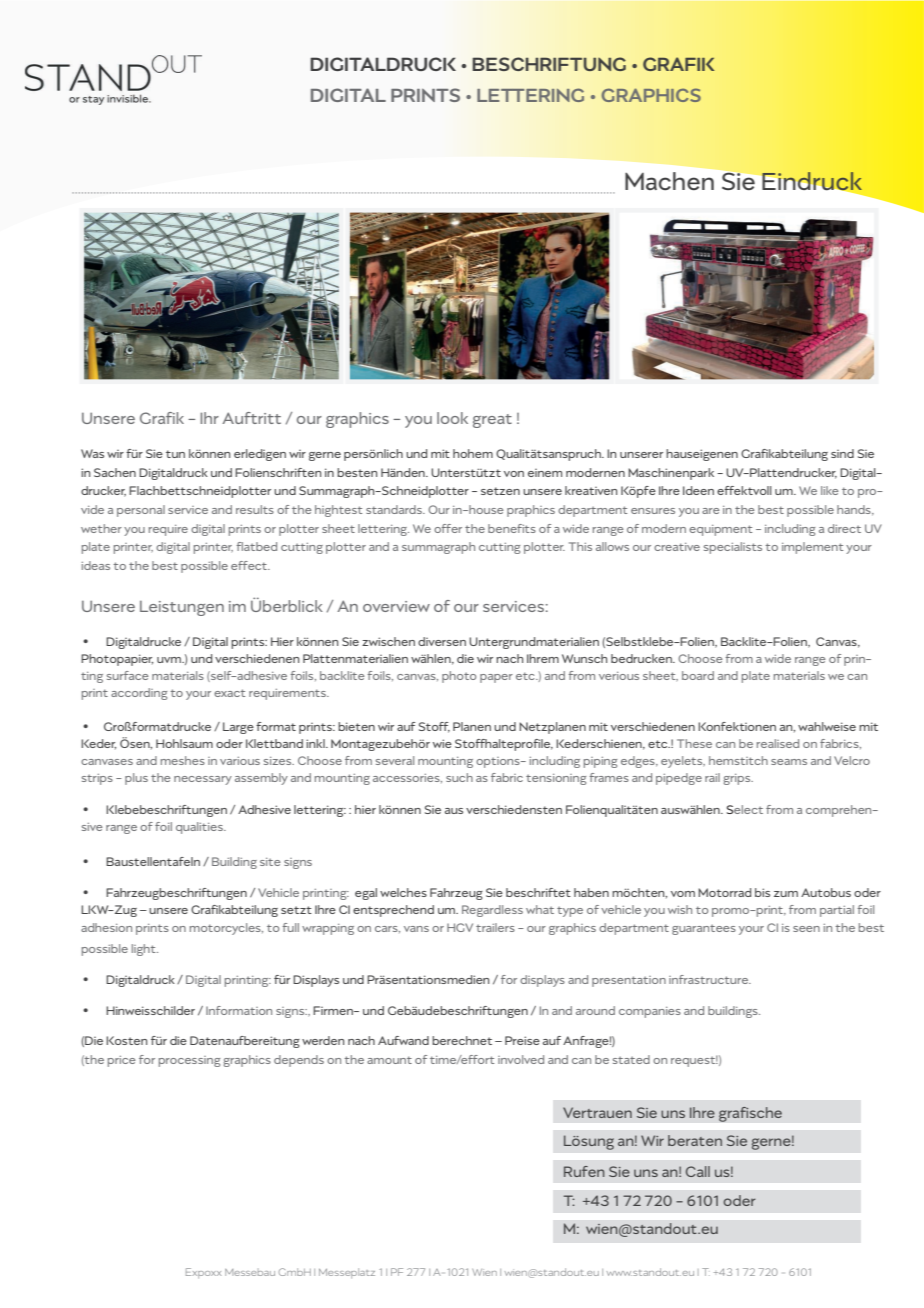 This page has height=1308, width=924. I want to click on board, so click(698, 675).
